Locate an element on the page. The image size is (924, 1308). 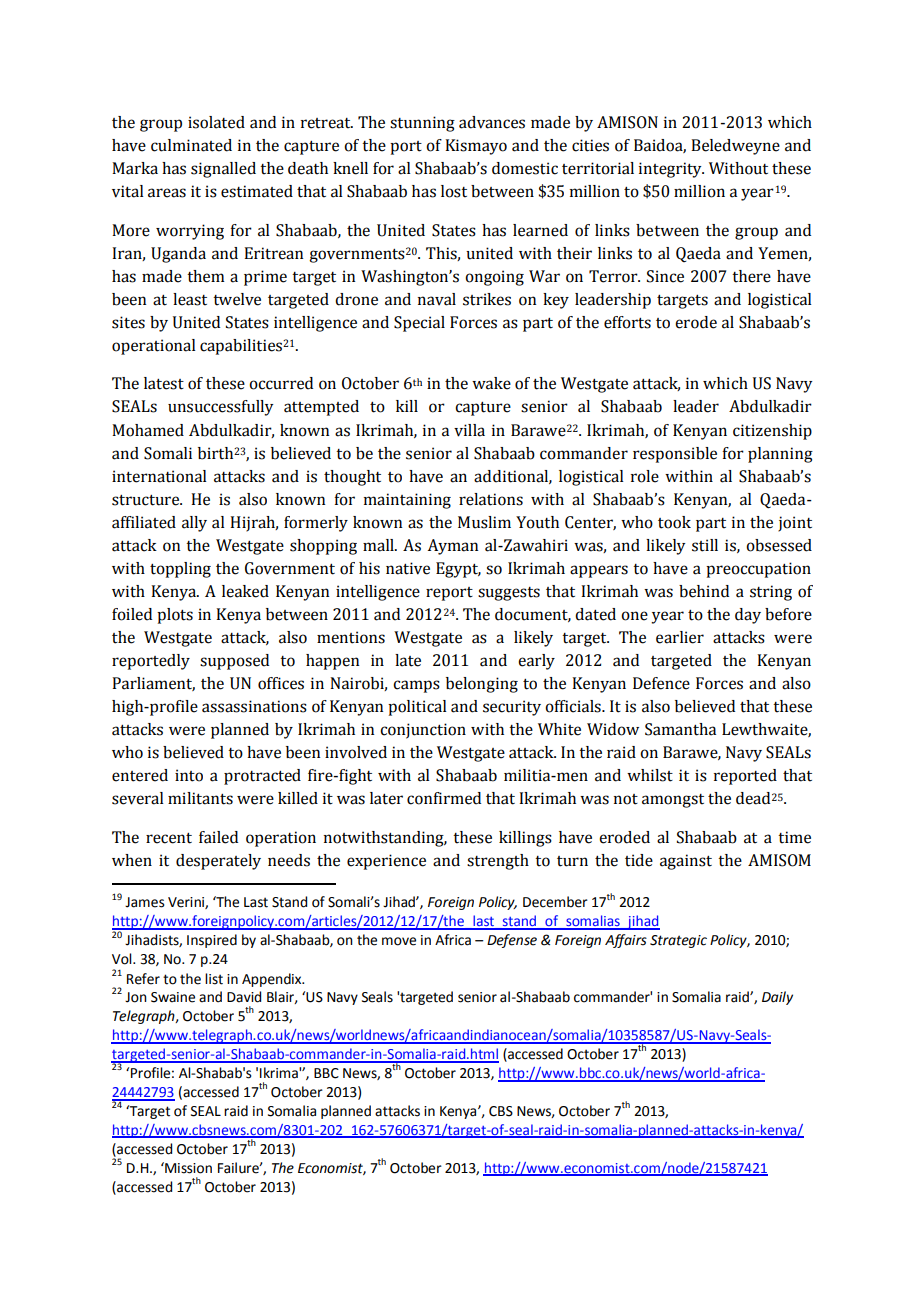
relations is located at coordinates (491, 499).
